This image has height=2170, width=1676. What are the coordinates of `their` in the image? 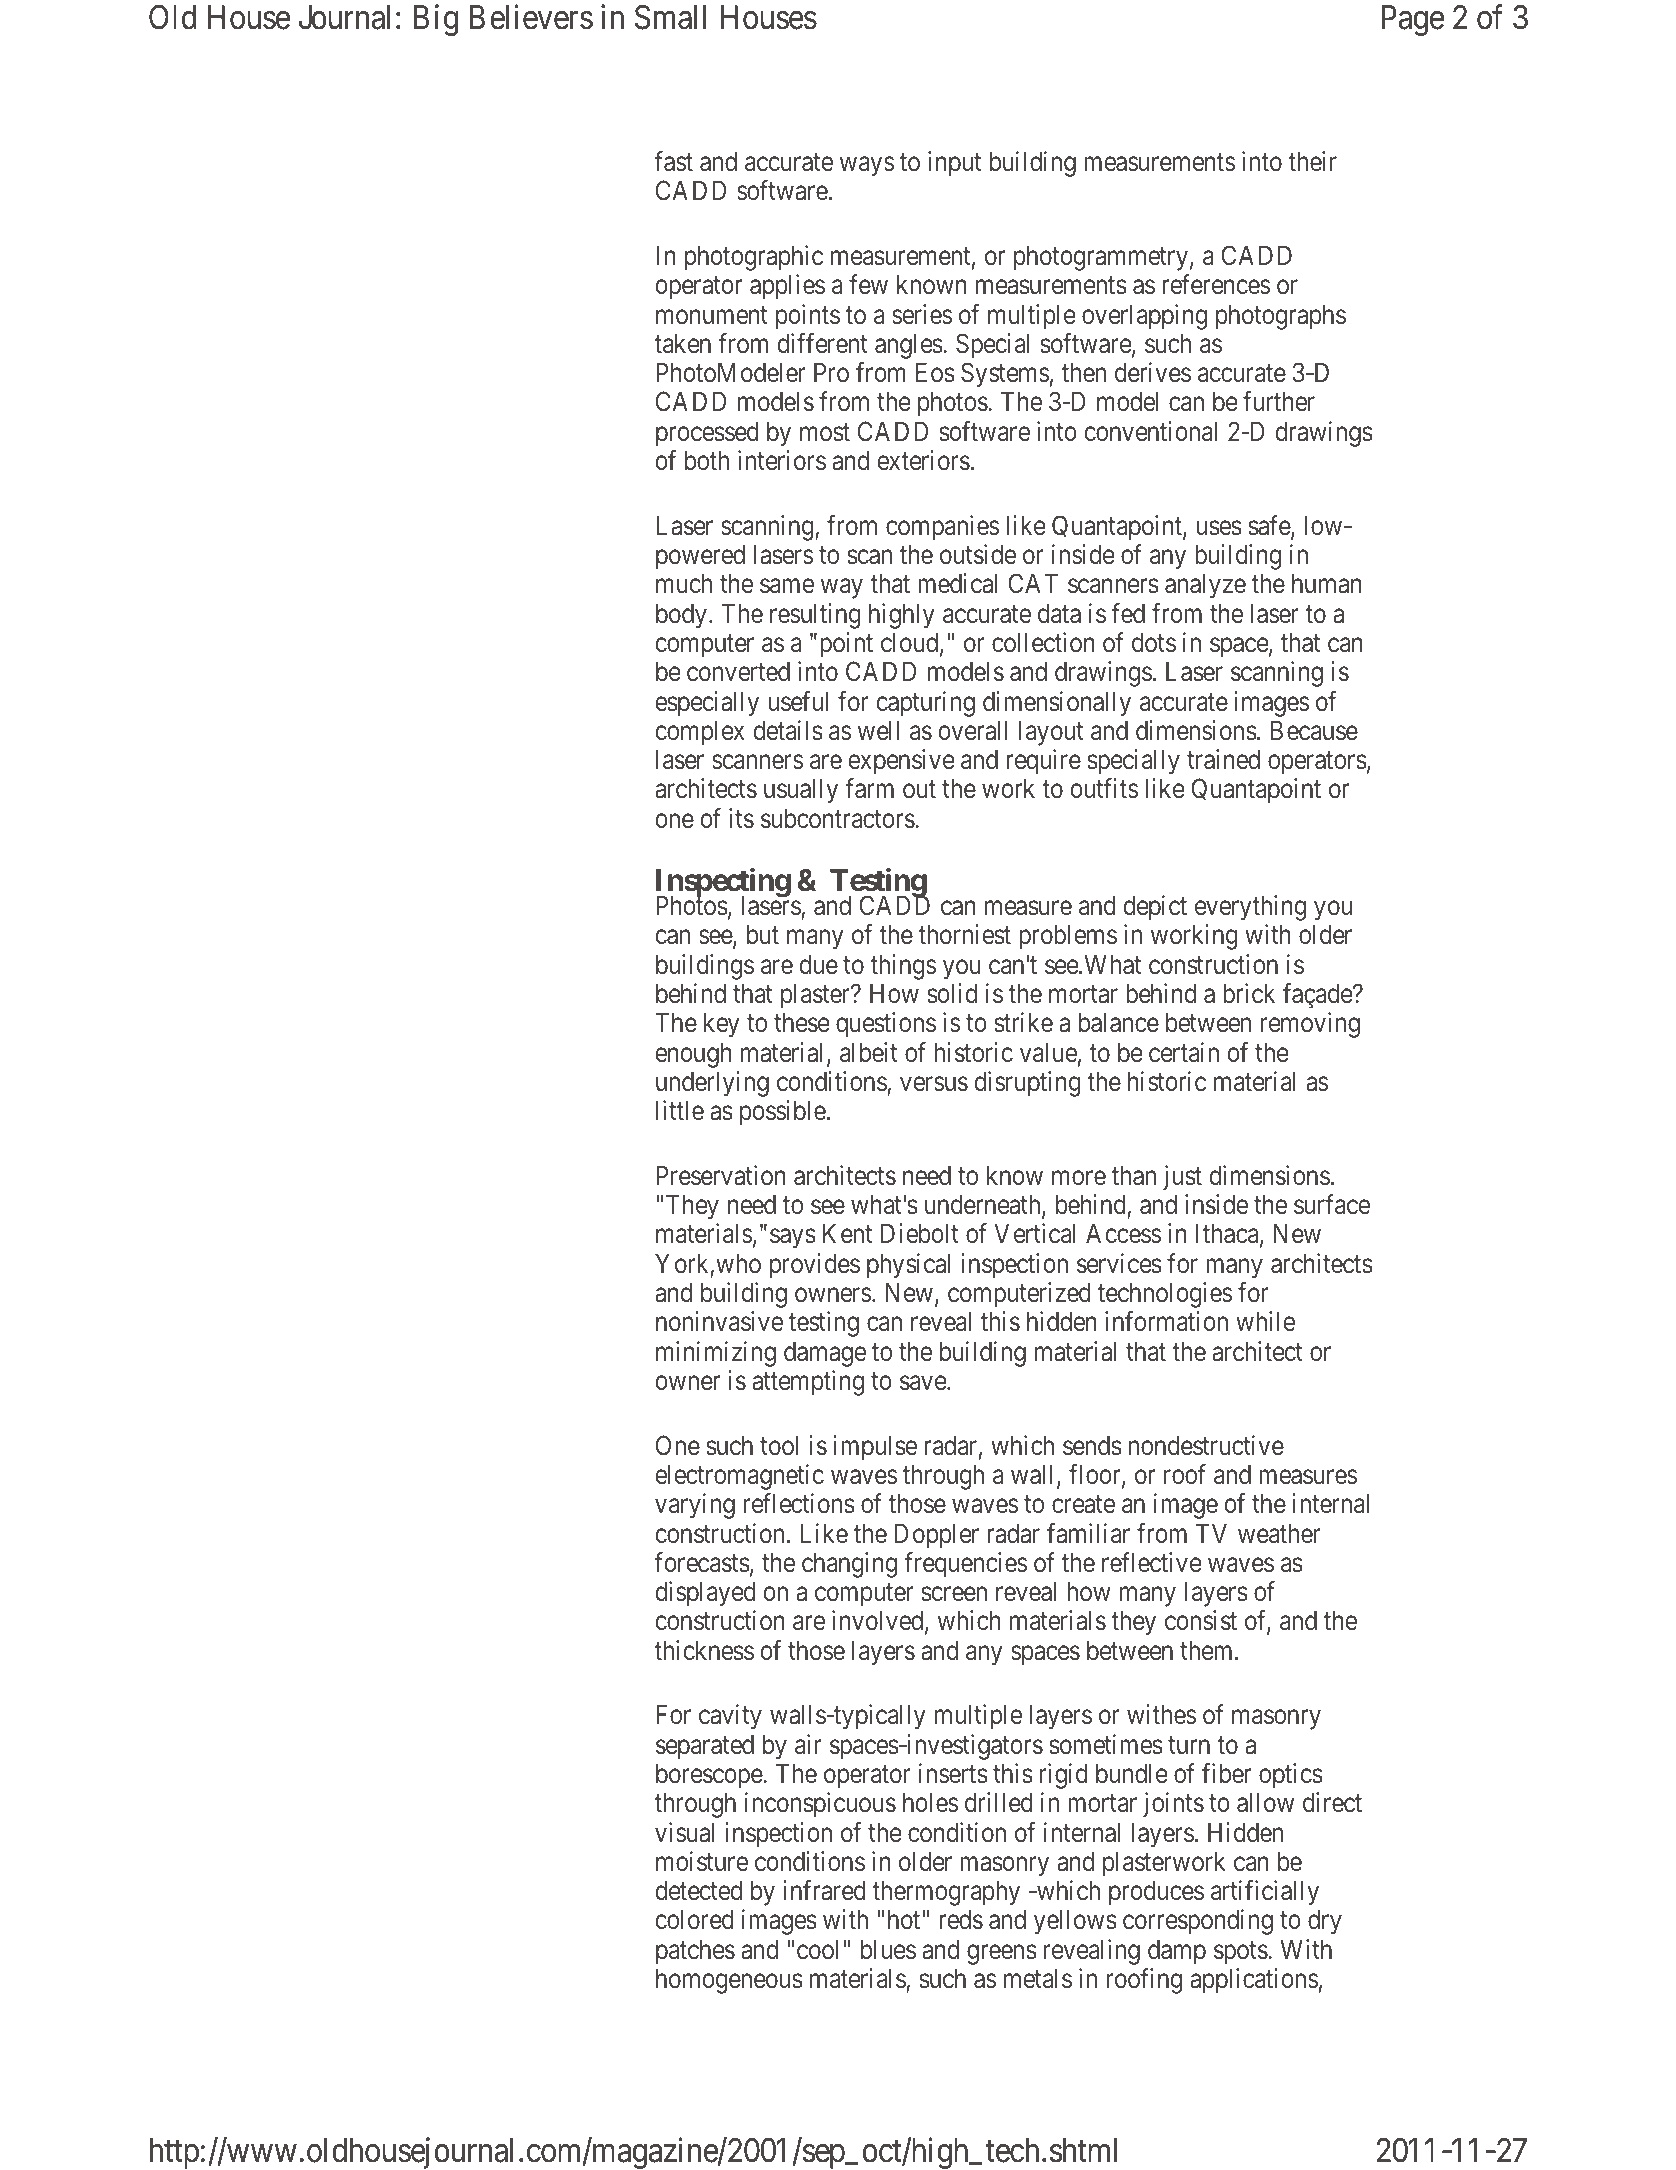 It's located at (1312, 161).
